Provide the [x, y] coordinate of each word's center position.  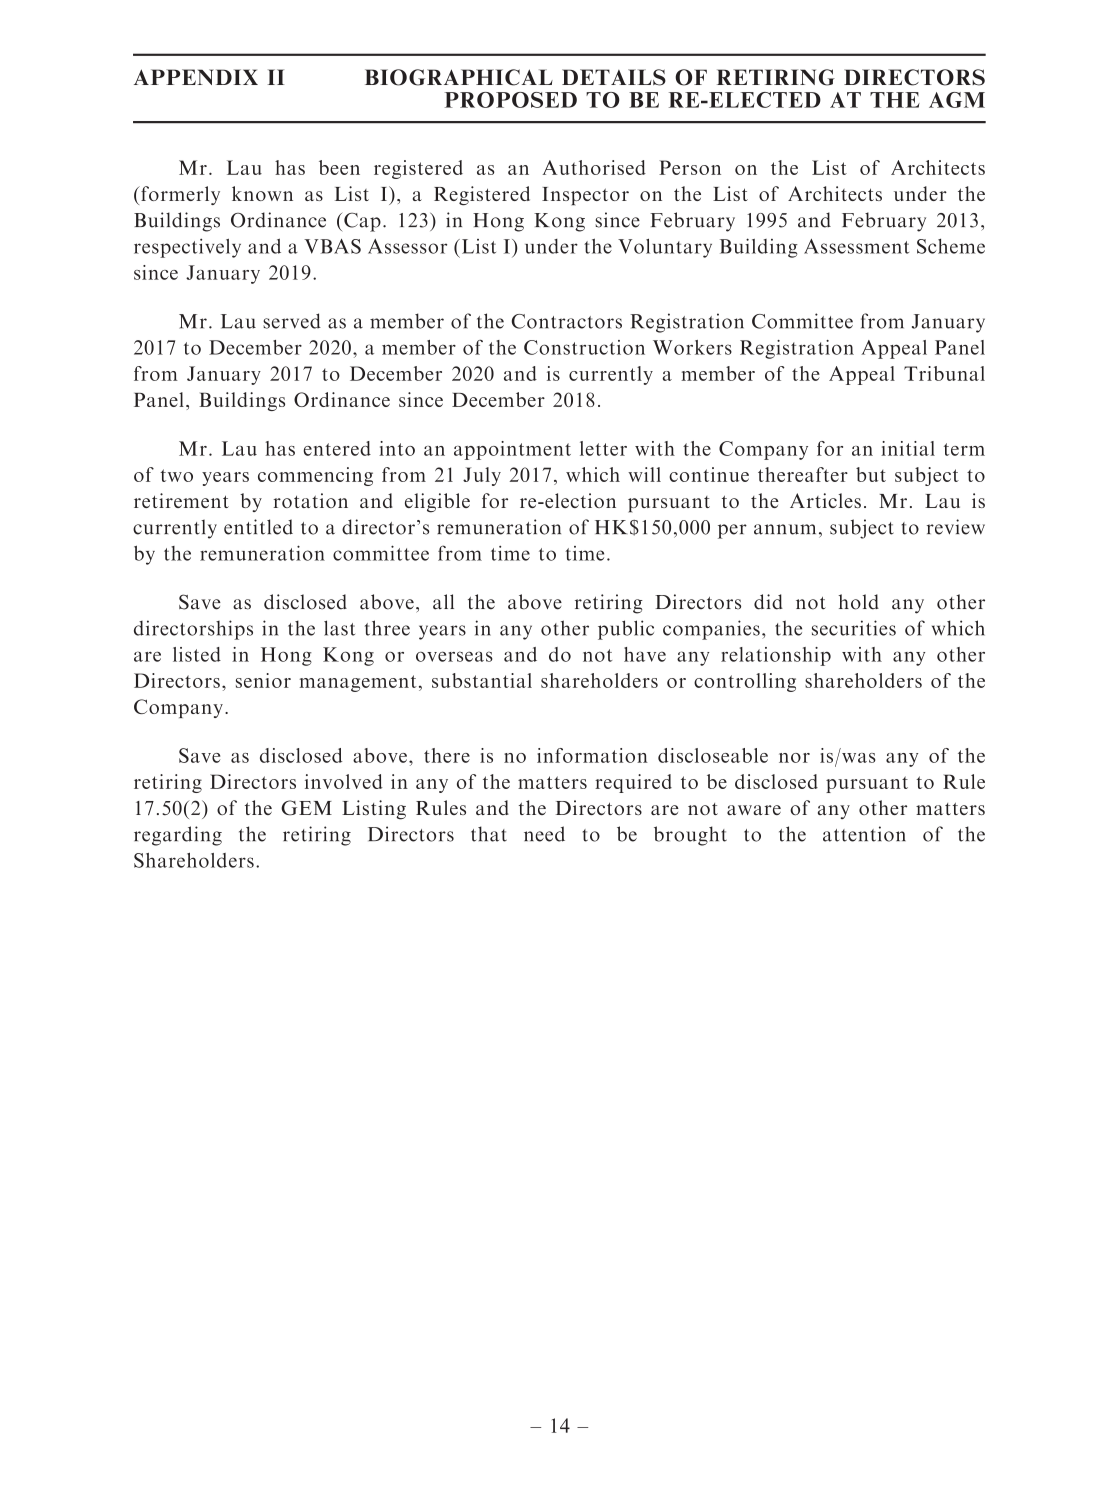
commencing [315, 476]
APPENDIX [196, 77]
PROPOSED [510, 100]
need [544, 834]
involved [344, 781]
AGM [957, 100]
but [871, 474]
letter [603, 448]
